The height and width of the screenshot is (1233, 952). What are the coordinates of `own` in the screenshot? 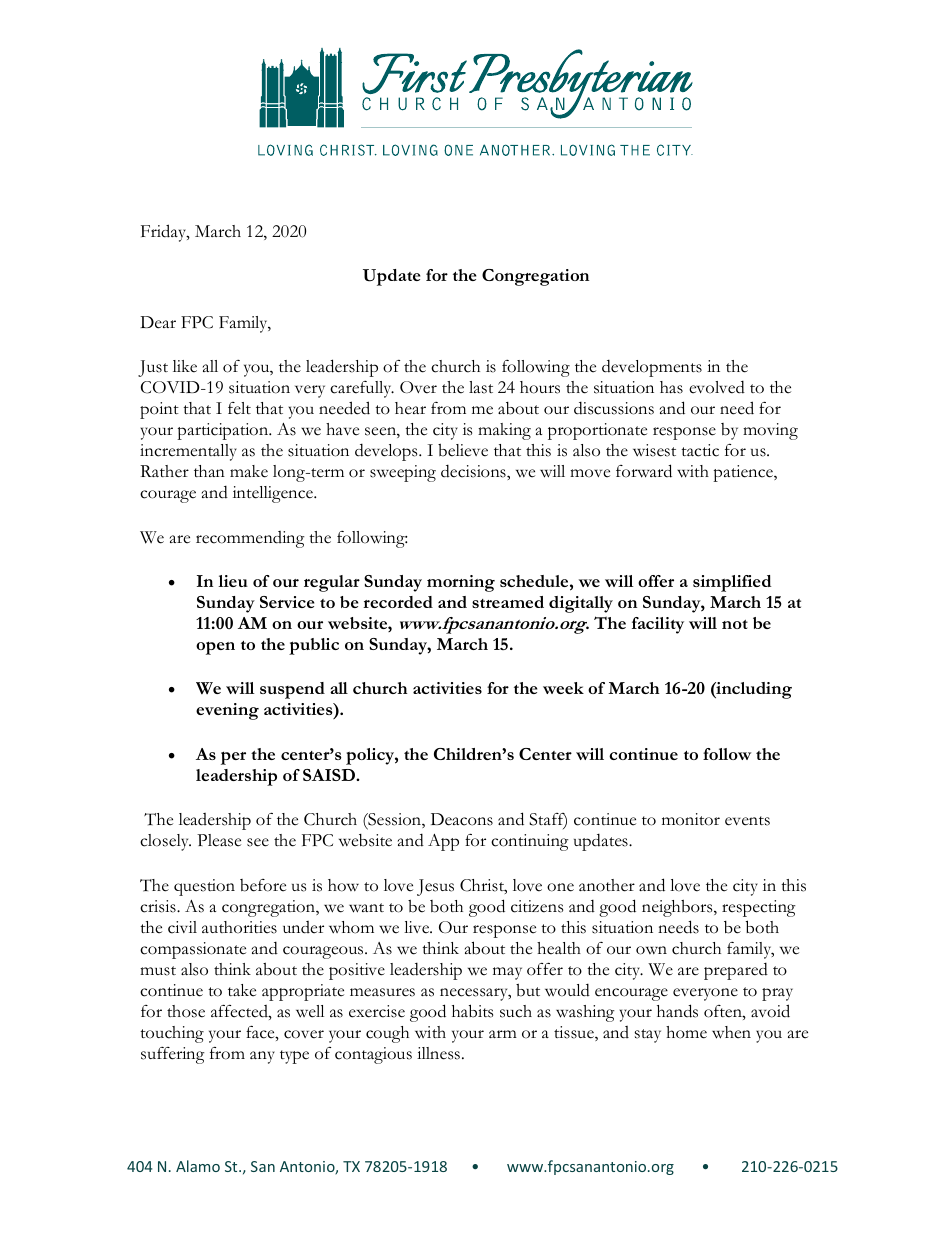 It's located at (651, 950).
